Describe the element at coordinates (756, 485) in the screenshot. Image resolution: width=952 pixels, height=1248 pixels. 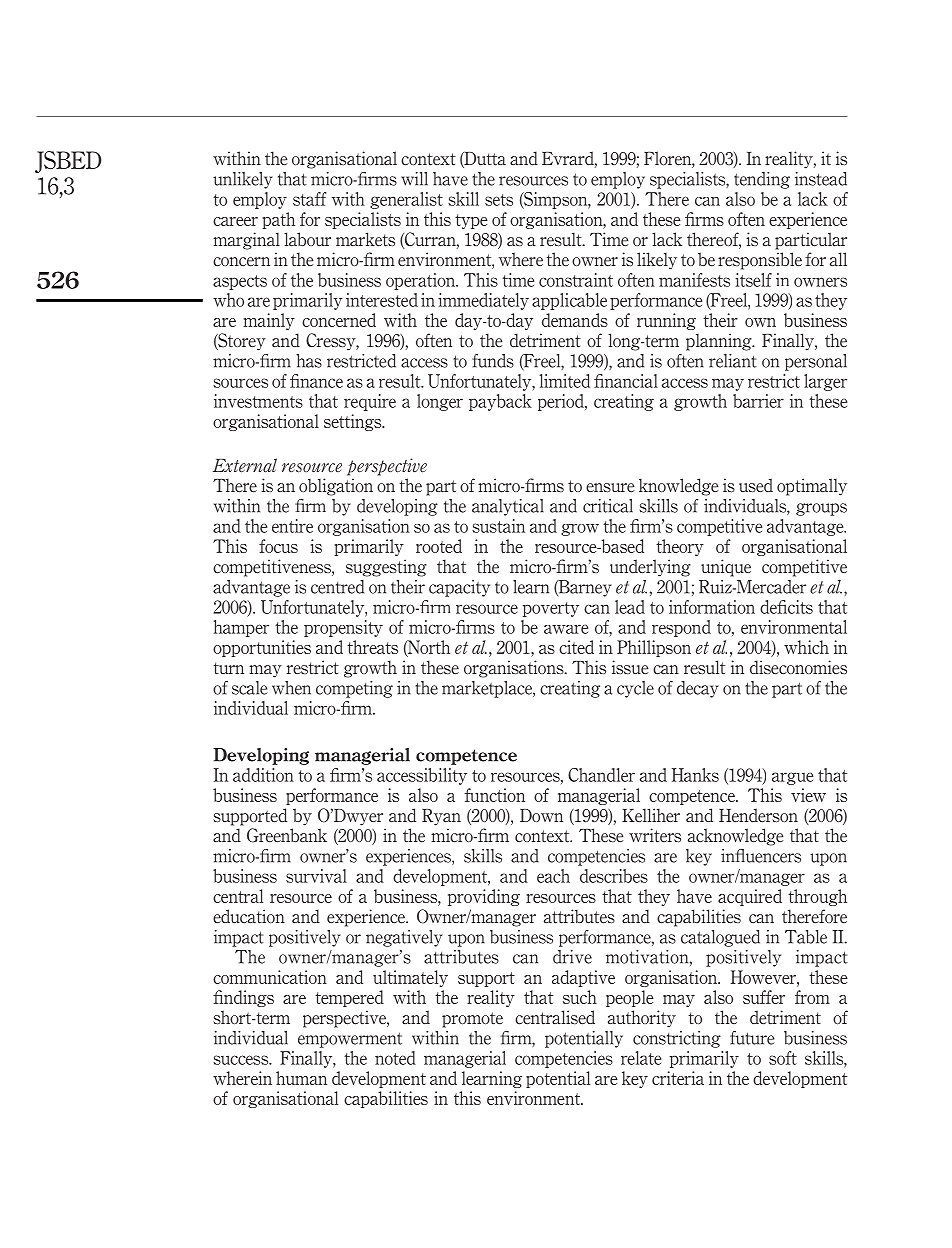
I see `used` at that location.
